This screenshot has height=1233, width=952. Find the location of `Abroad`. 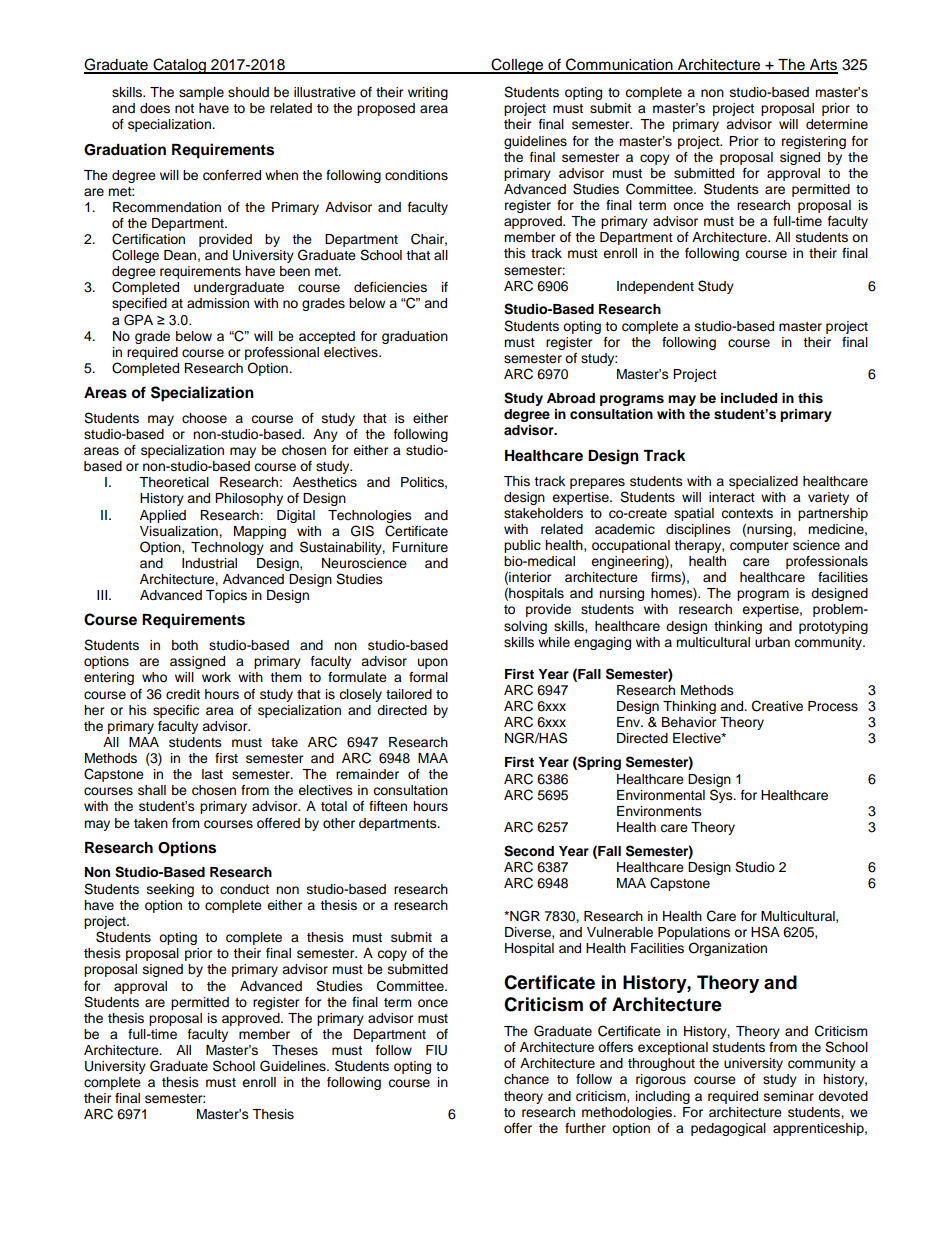

Abroad is located at coordinates (571, 398).
